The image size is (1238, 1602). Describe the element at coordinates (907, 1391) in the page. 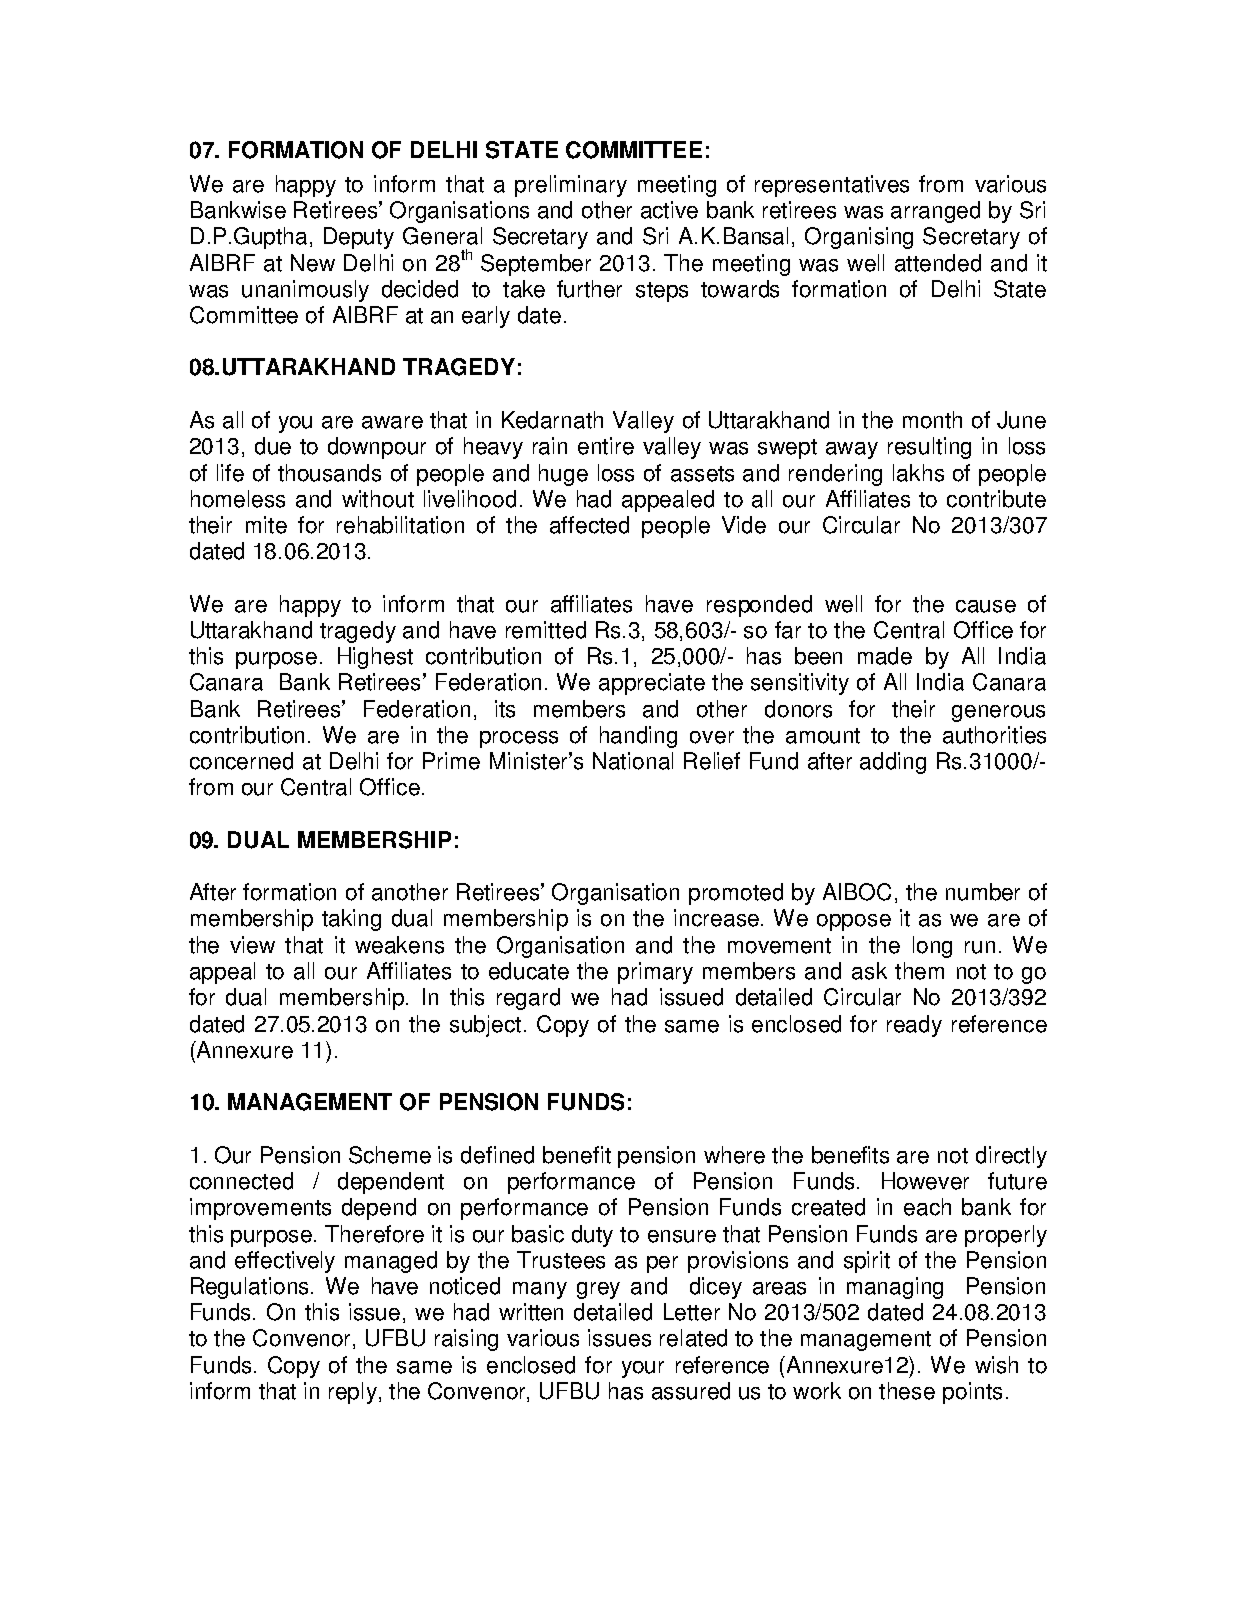

I see `these` at that location.
